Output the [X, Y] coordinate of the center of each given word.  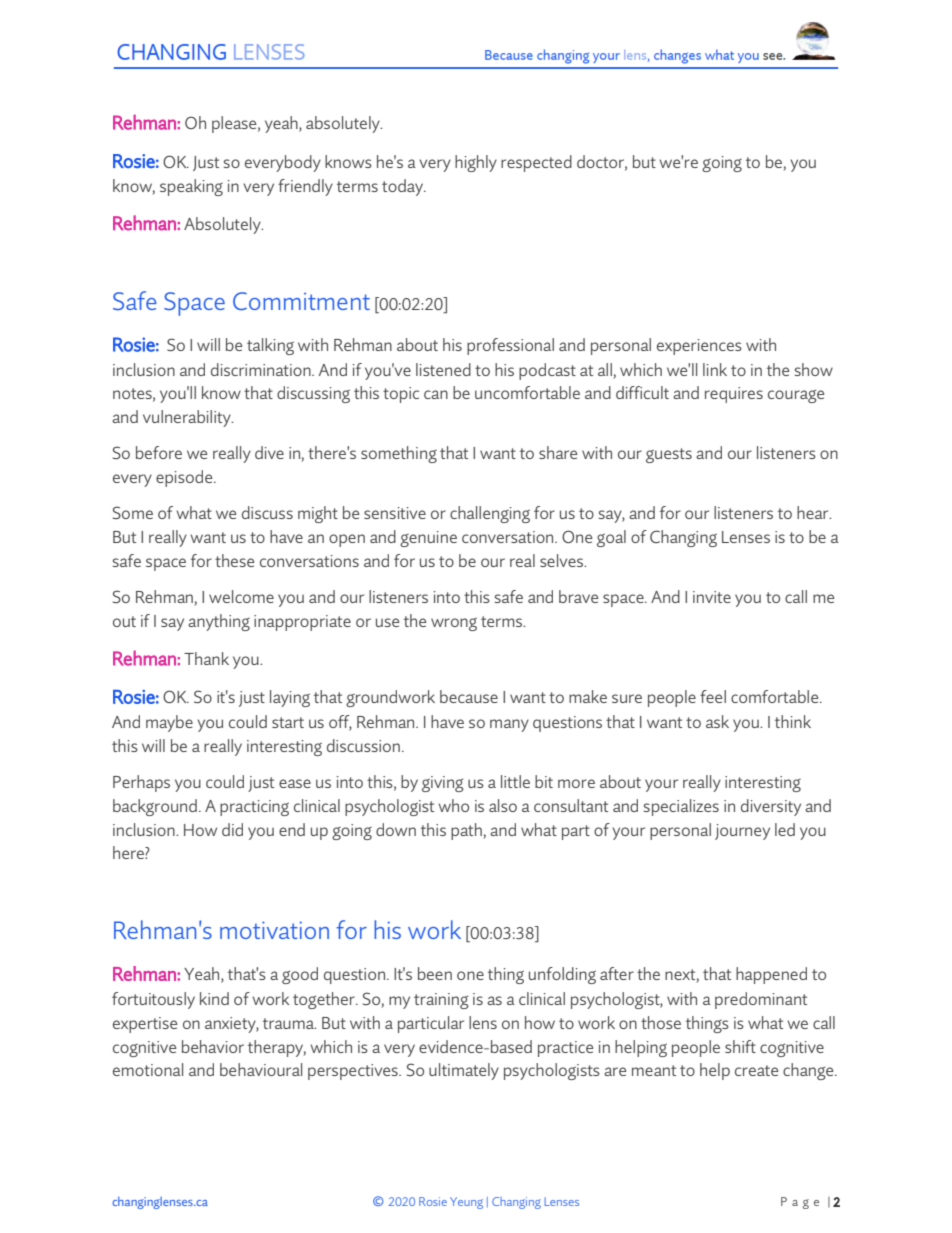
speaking [191, 187]
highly [476, 163]
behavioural [261, 1069]
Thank [206, 658]
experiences [699, 347]
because [469, 696]
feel [713, 696]
